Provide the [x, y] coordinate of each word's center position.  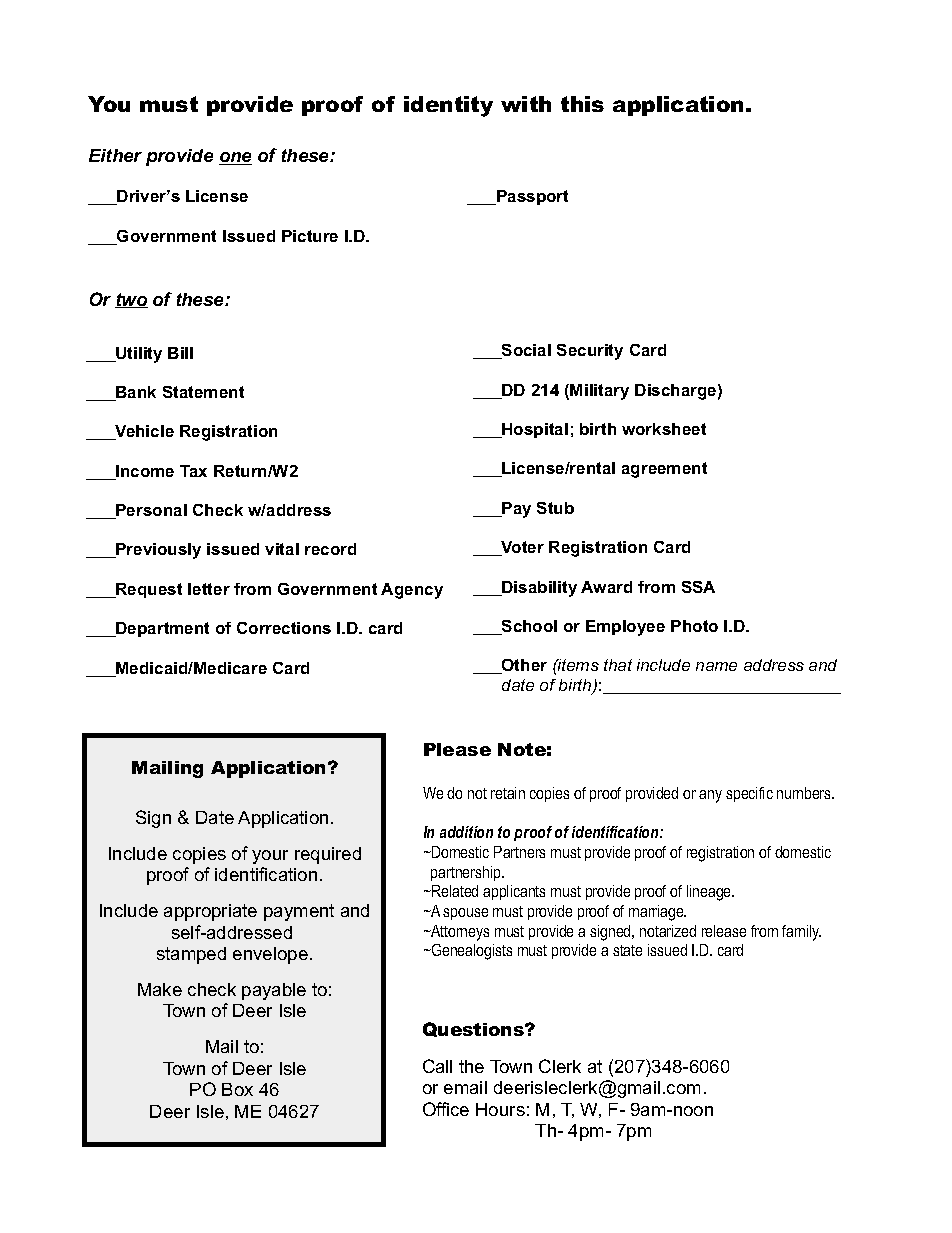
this [582, 104]
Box [237, 1089]
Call [437, 1066]
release [724, 931]
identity [448, 106]
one [235, 158]
